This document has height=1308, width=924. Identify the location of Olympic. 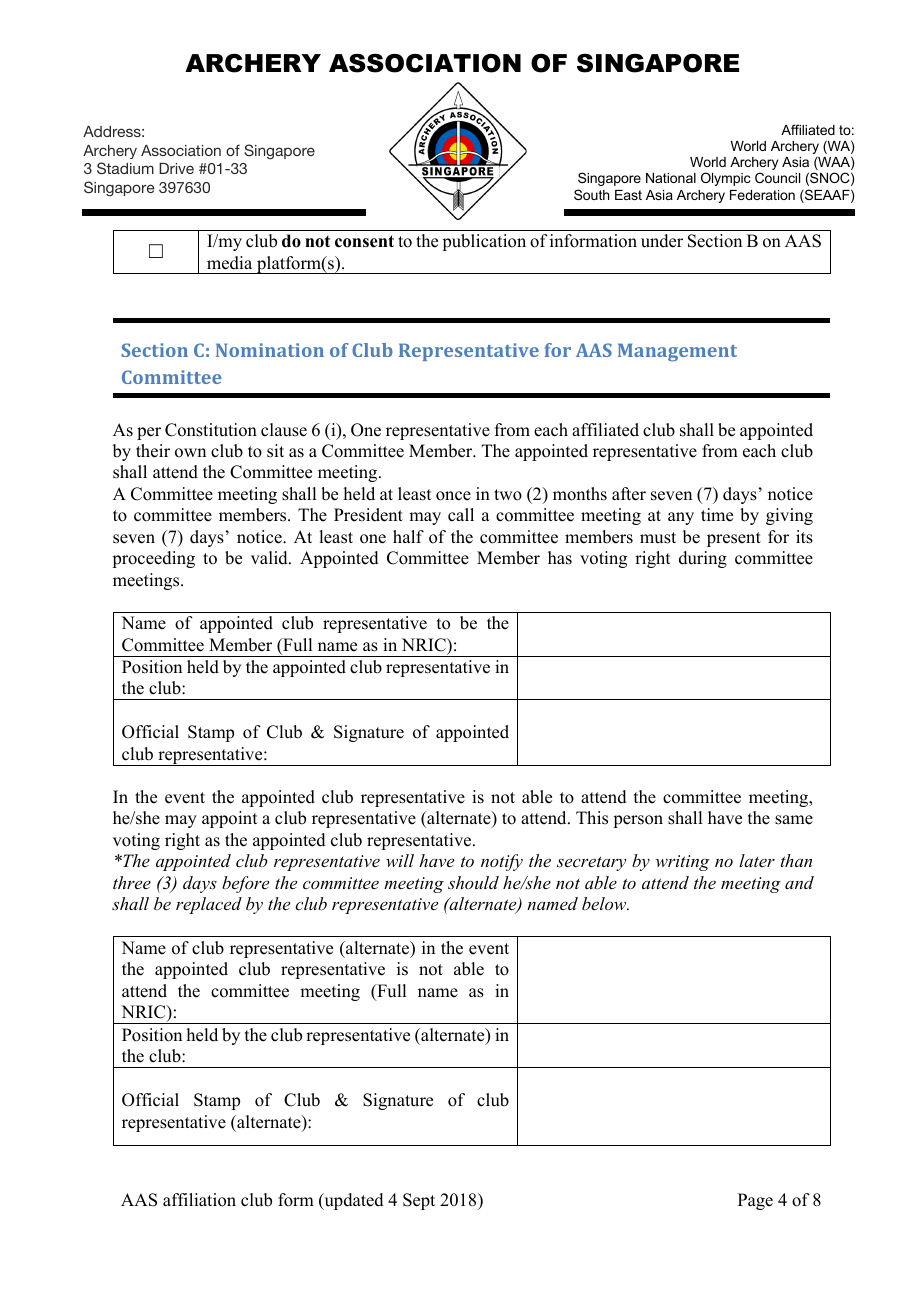
(726, 179).
